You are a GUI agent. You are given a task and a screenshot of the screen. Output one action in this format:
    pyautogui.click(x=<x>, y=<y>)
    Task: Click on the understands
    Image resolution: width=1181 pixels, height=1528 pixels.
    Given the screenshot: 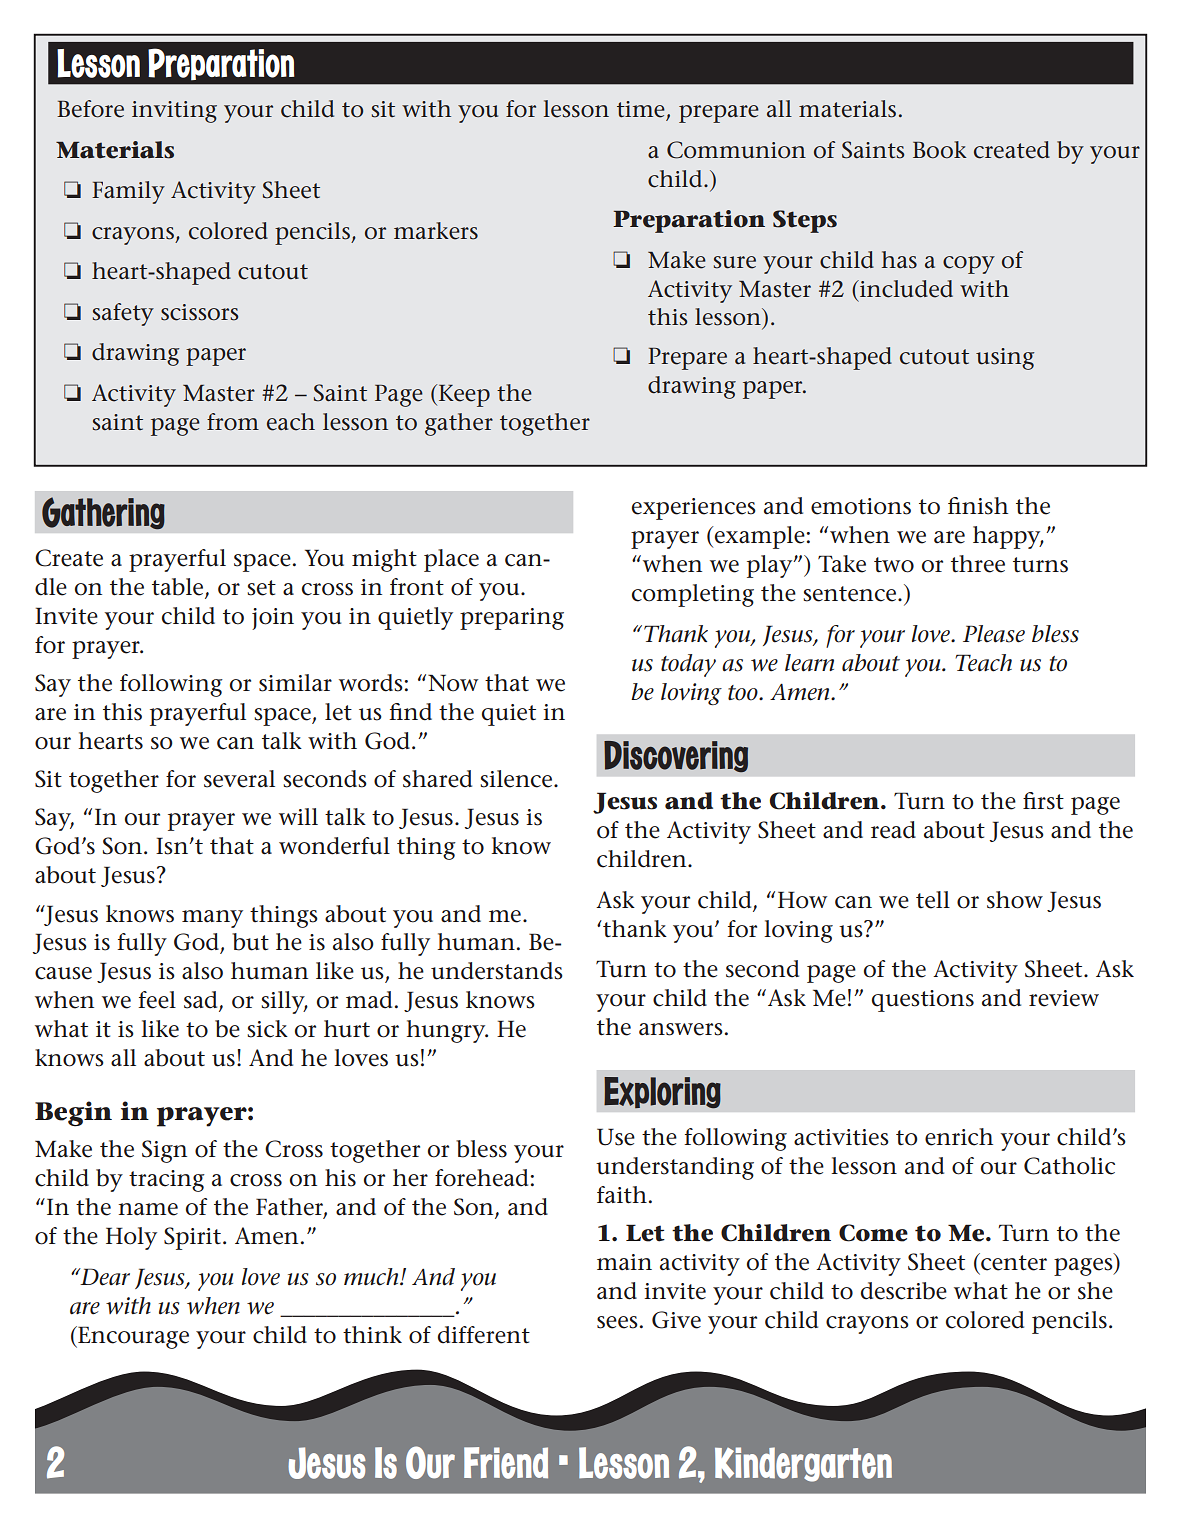 What is the action you would take?
    pyautogui.click(x=497, y=971)
